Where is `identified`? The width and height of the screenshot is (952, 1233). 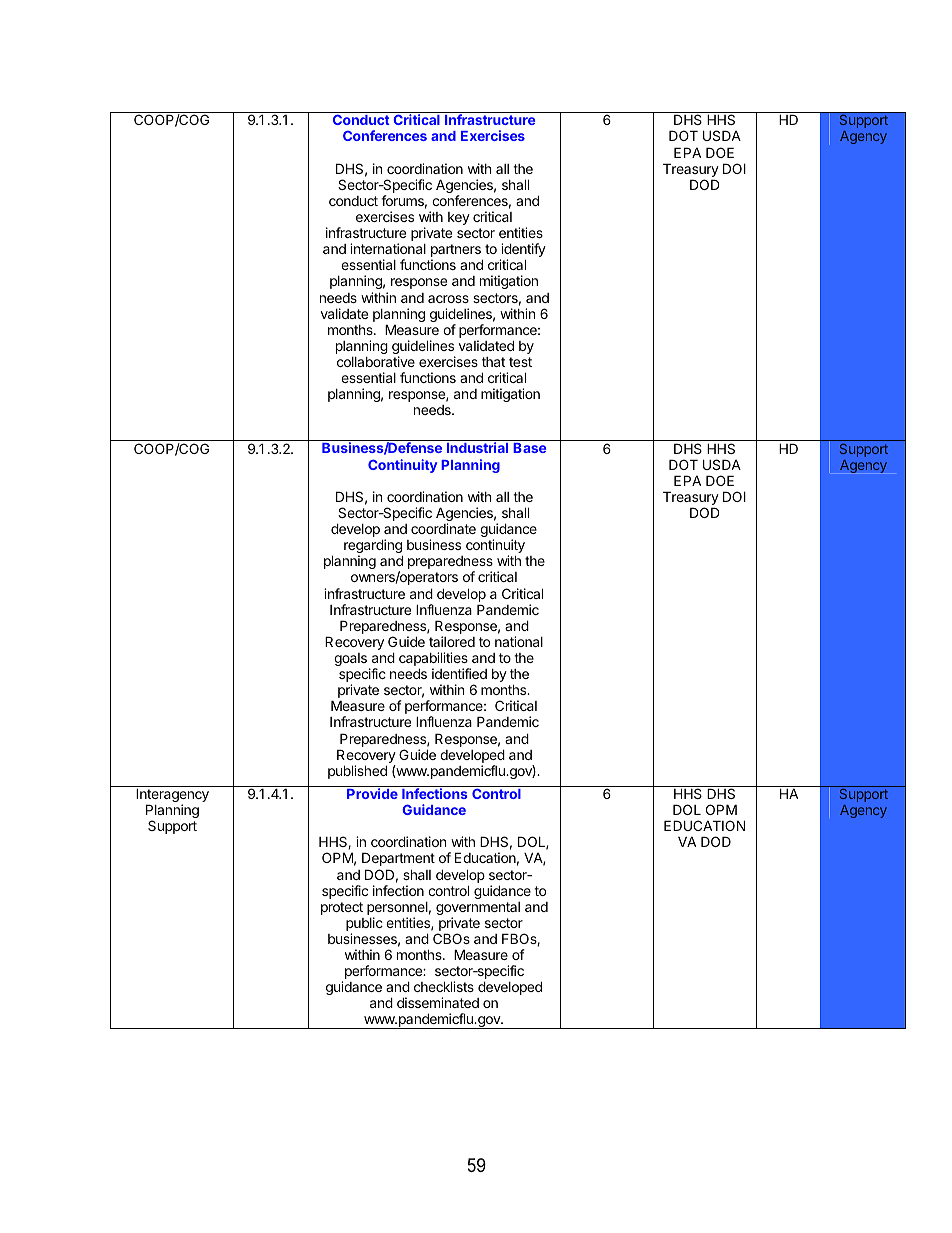
identified is located at coordinates (459, 673).
